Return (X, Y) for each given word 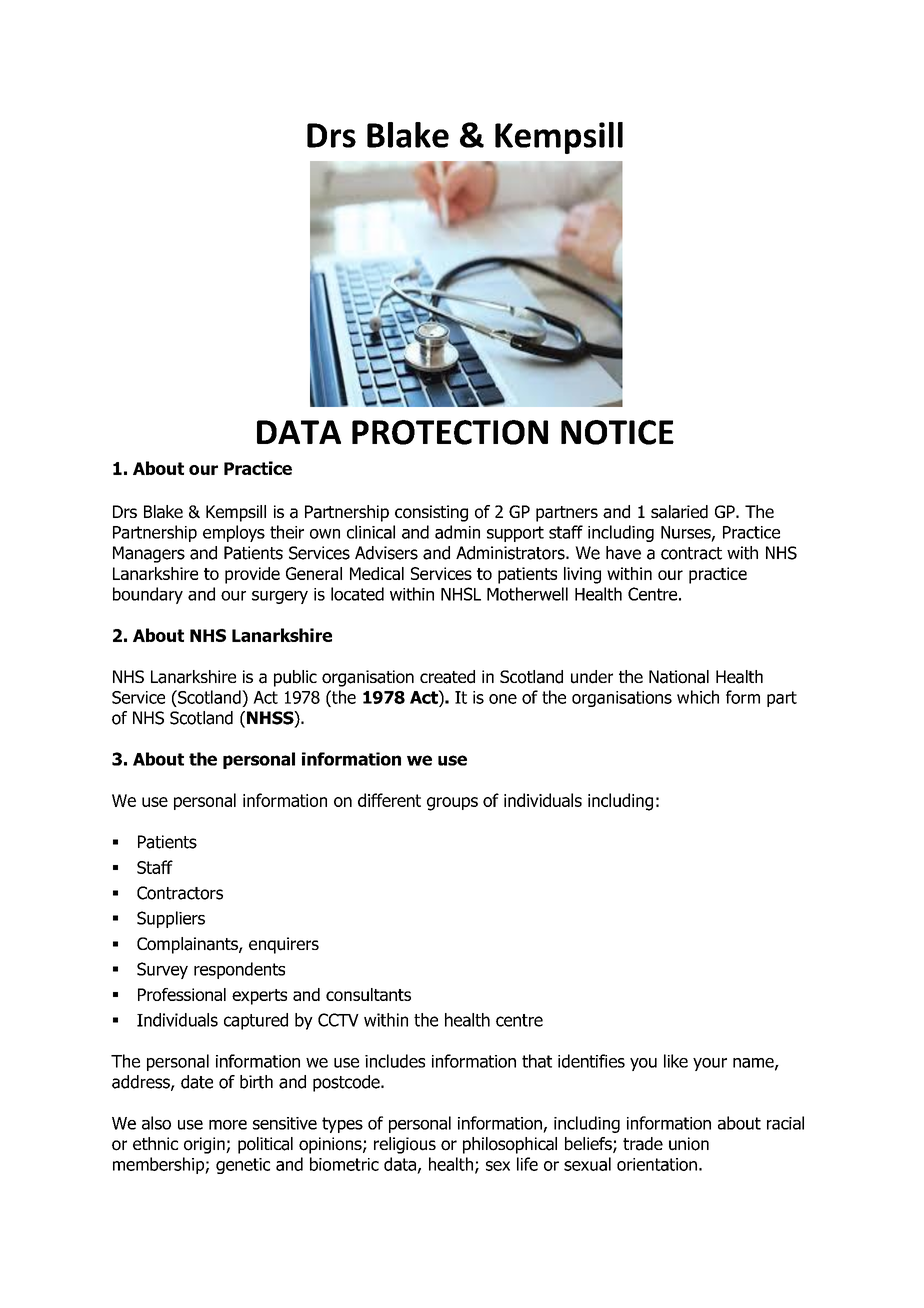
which (698, 697)
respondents (239, 970)
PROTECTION (450, 432)
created (447, 677)
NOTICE (617, 432)
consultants (368, 994)
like (676, 1061)
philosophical (510, 1145)
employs (234, 533)
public (295, 678)
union (689, 1144)
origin (205, 1145)
